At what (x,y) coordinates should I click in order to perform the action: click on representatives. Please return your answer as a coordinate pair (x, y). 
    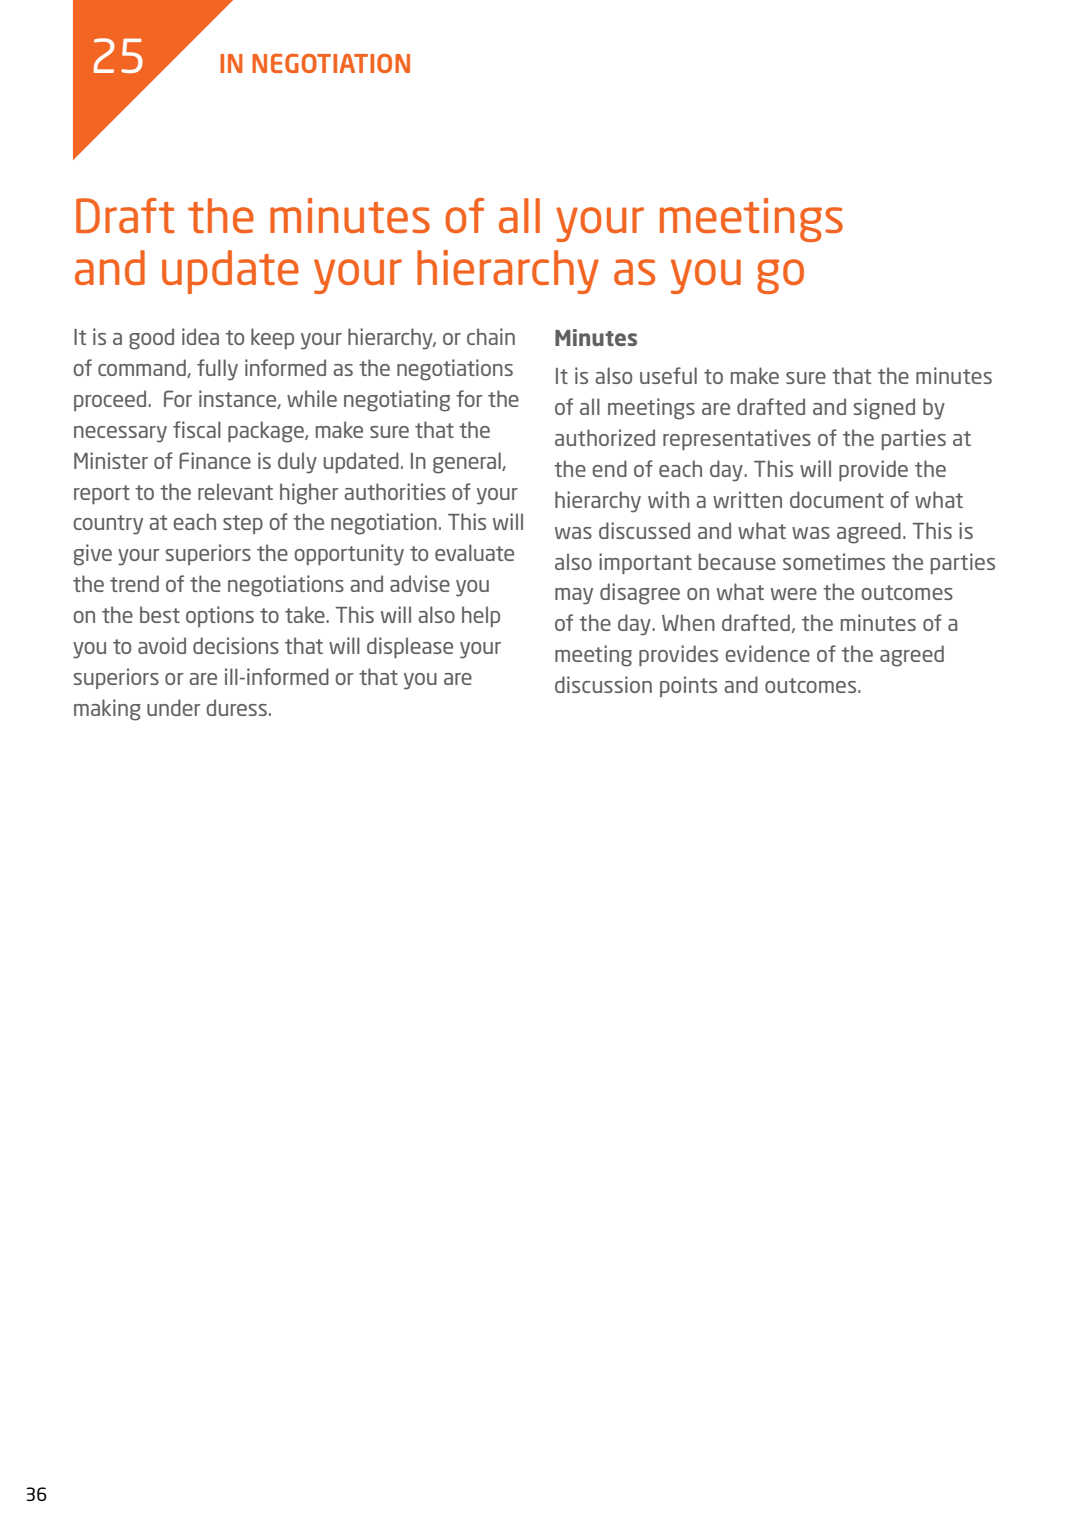
    Looking at the image, I should click on (737, 439).
